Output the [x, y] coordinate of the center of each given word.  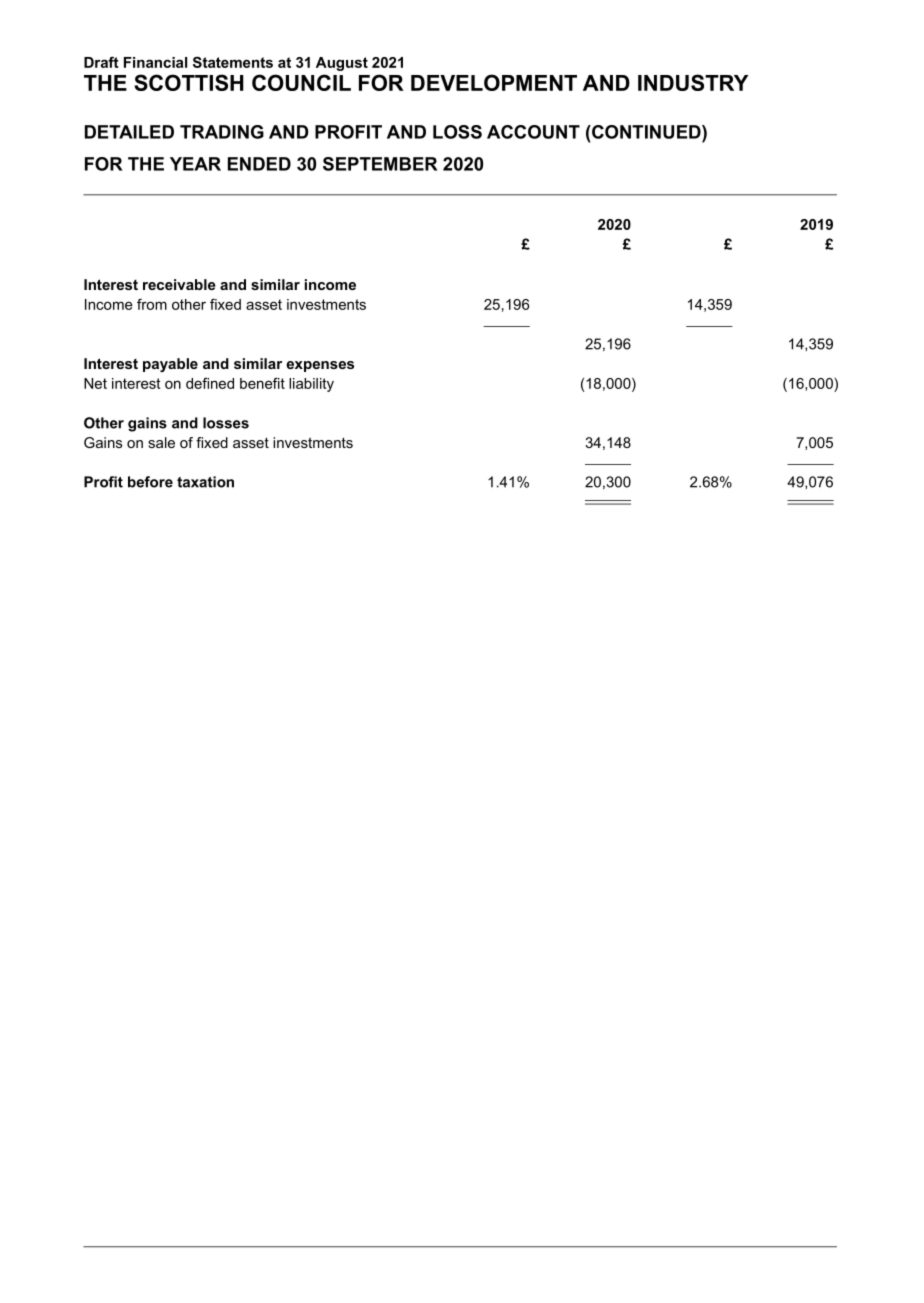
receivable [179, 284]
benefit [262, 383]
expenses [320, 366]
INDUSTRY [693, 82]
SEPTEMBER [380, 164]
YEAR [195, 164]
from [152, 304]
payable [170, 365]
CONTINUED [646, 132]
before [150, 482]
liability [311, 385]
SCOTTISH [189, 82]
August [342, 64]
